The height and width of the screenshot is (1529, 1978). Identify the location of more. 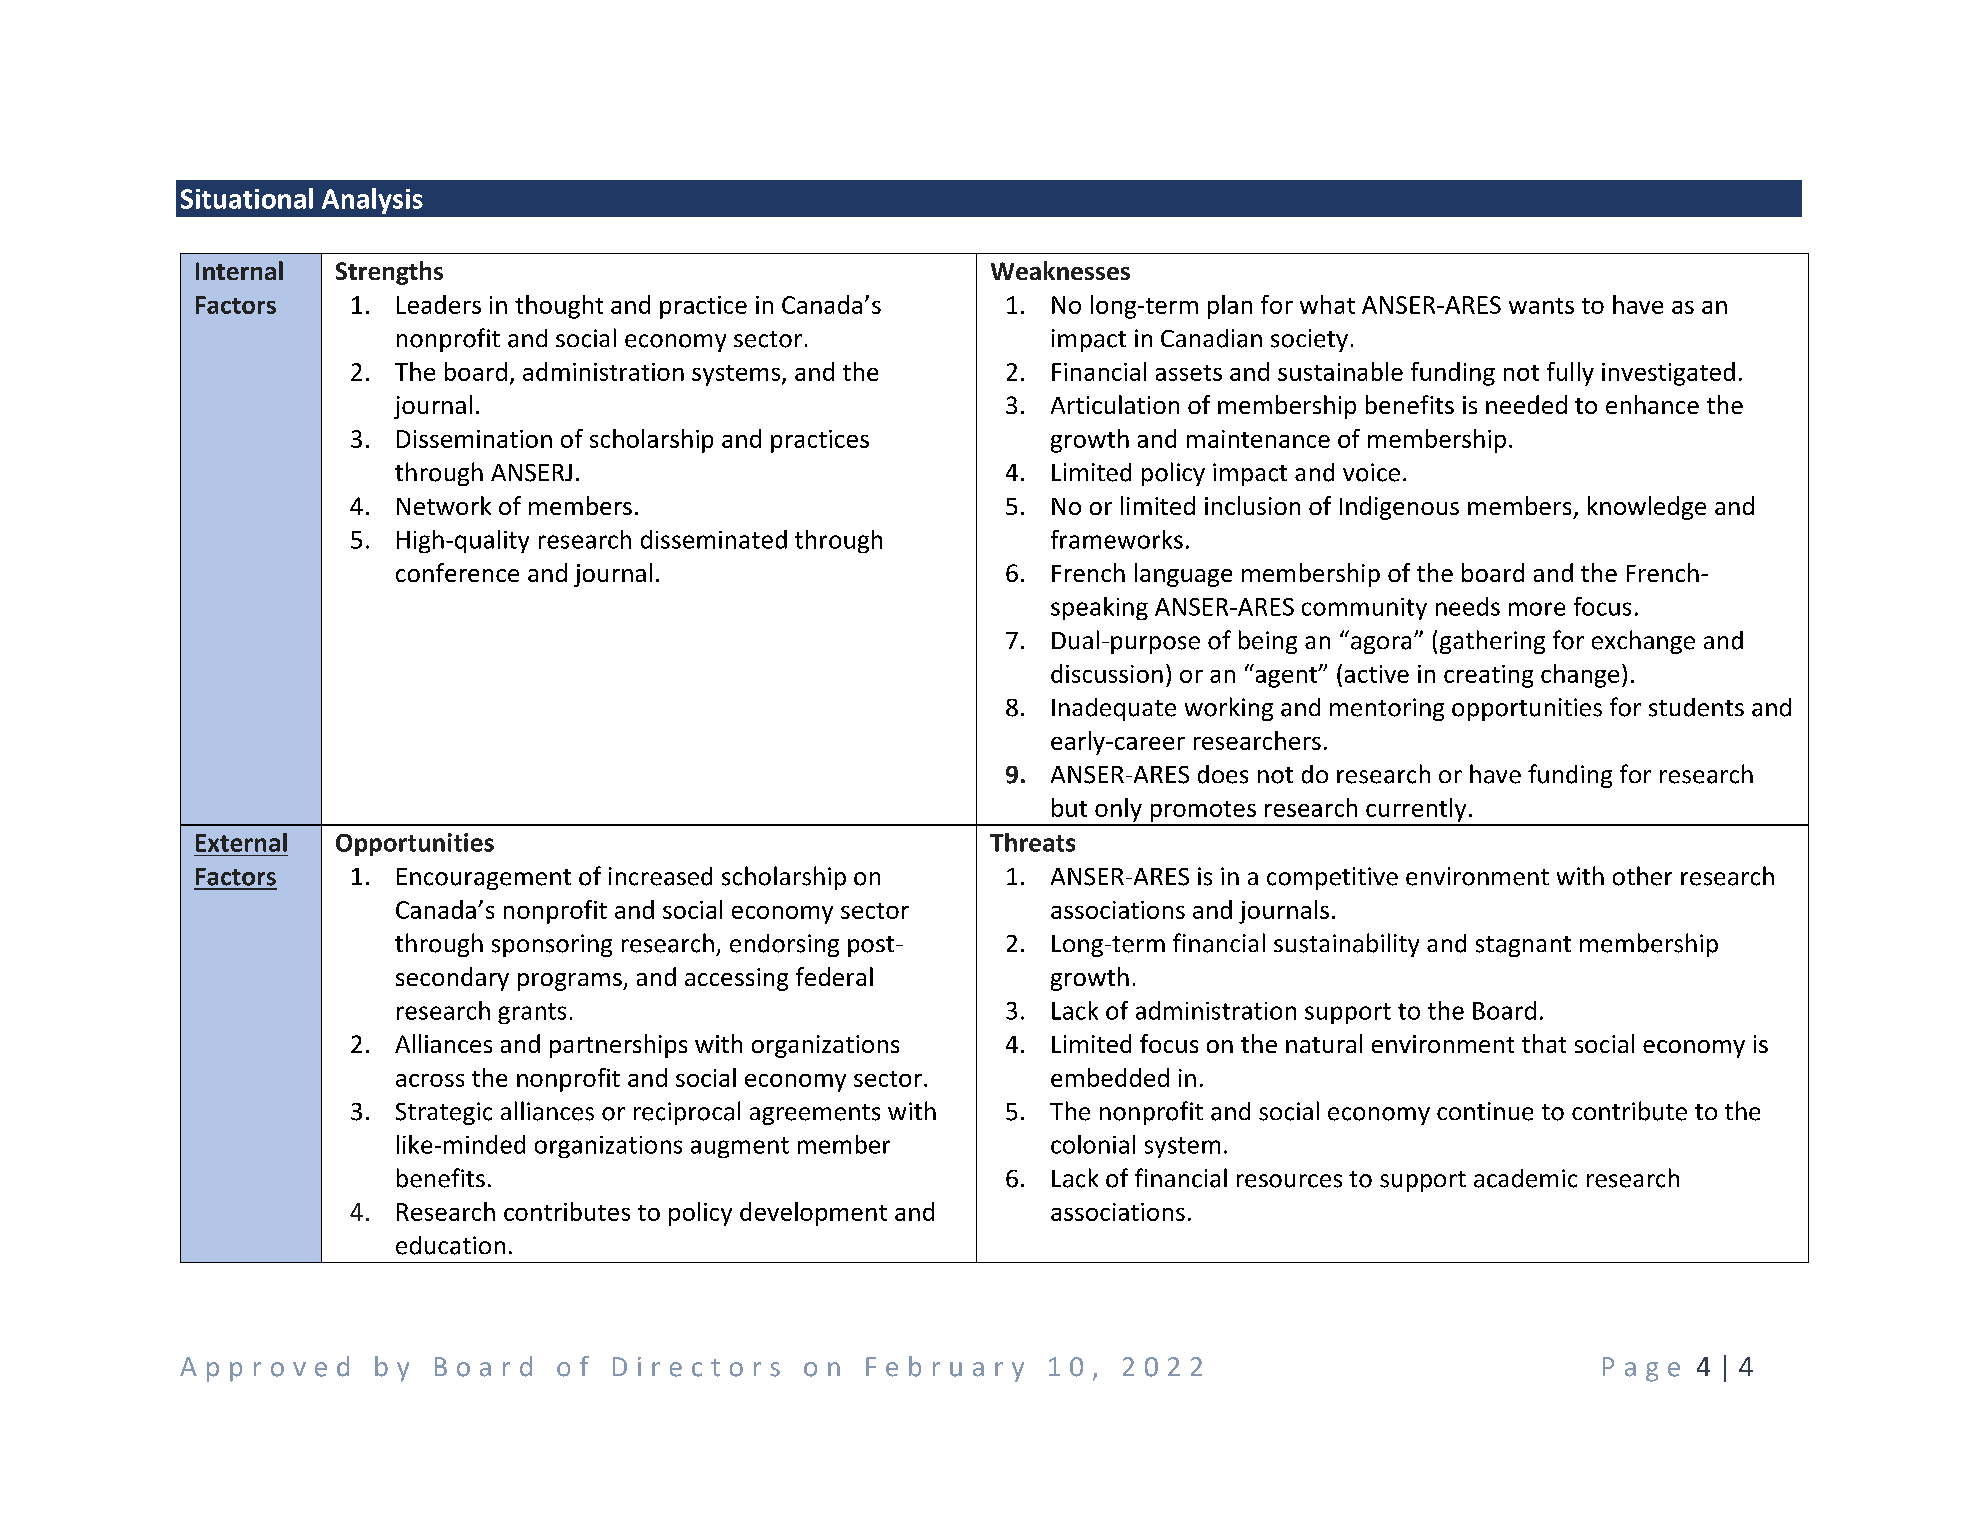
(1537, 609).
